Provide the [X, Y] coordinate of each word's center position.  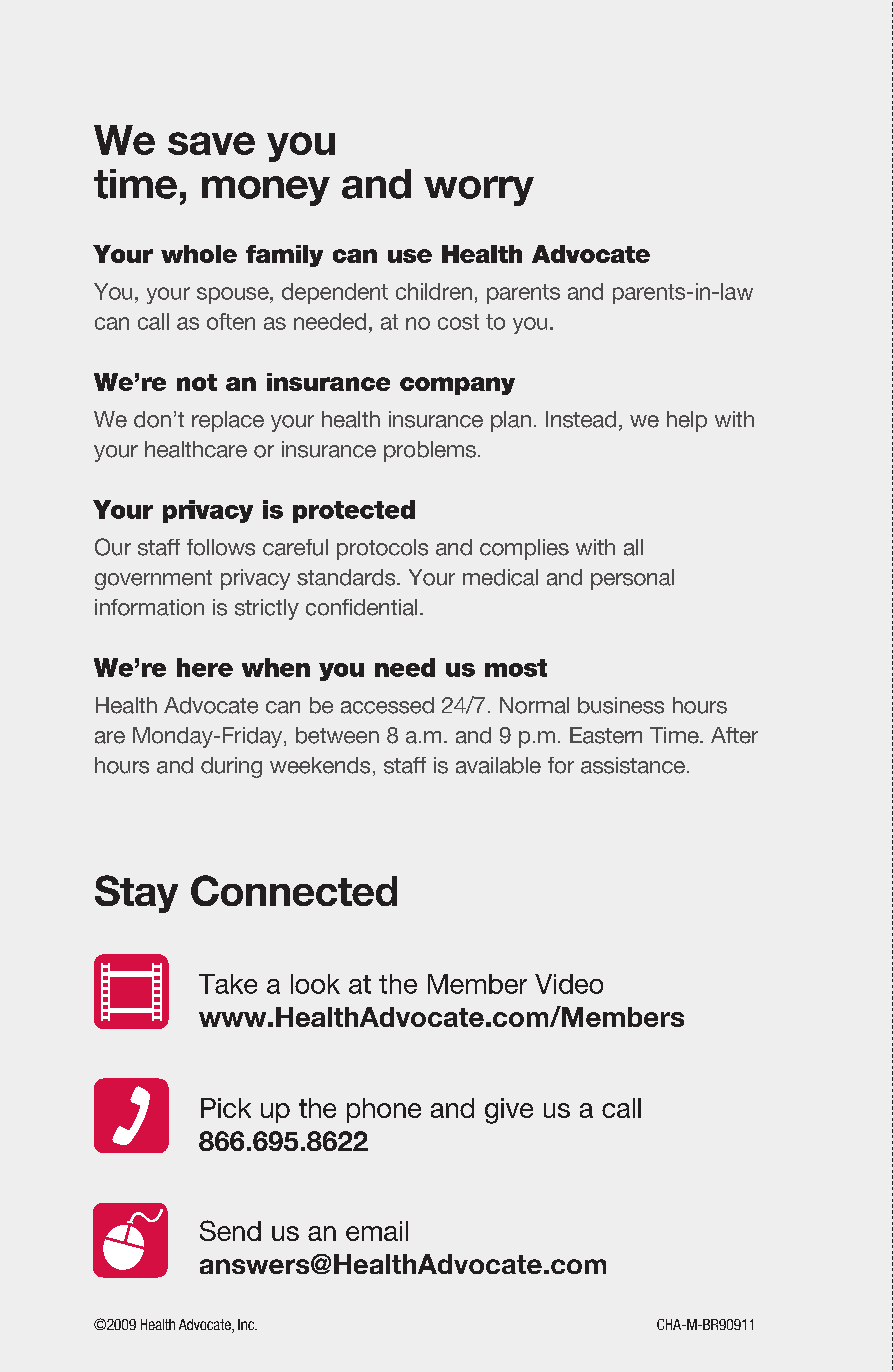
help [687, 421]
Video [569, 984]
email [377, 1231]
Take [228, 984]
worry [479, 191]
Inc [247, 1324]
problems [430, 451]
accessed [387, 705]
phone [384, 1110]
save [211, 143]
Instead [581, 419]
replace [228, 421]
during [231, 767]
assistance [634, 765]
